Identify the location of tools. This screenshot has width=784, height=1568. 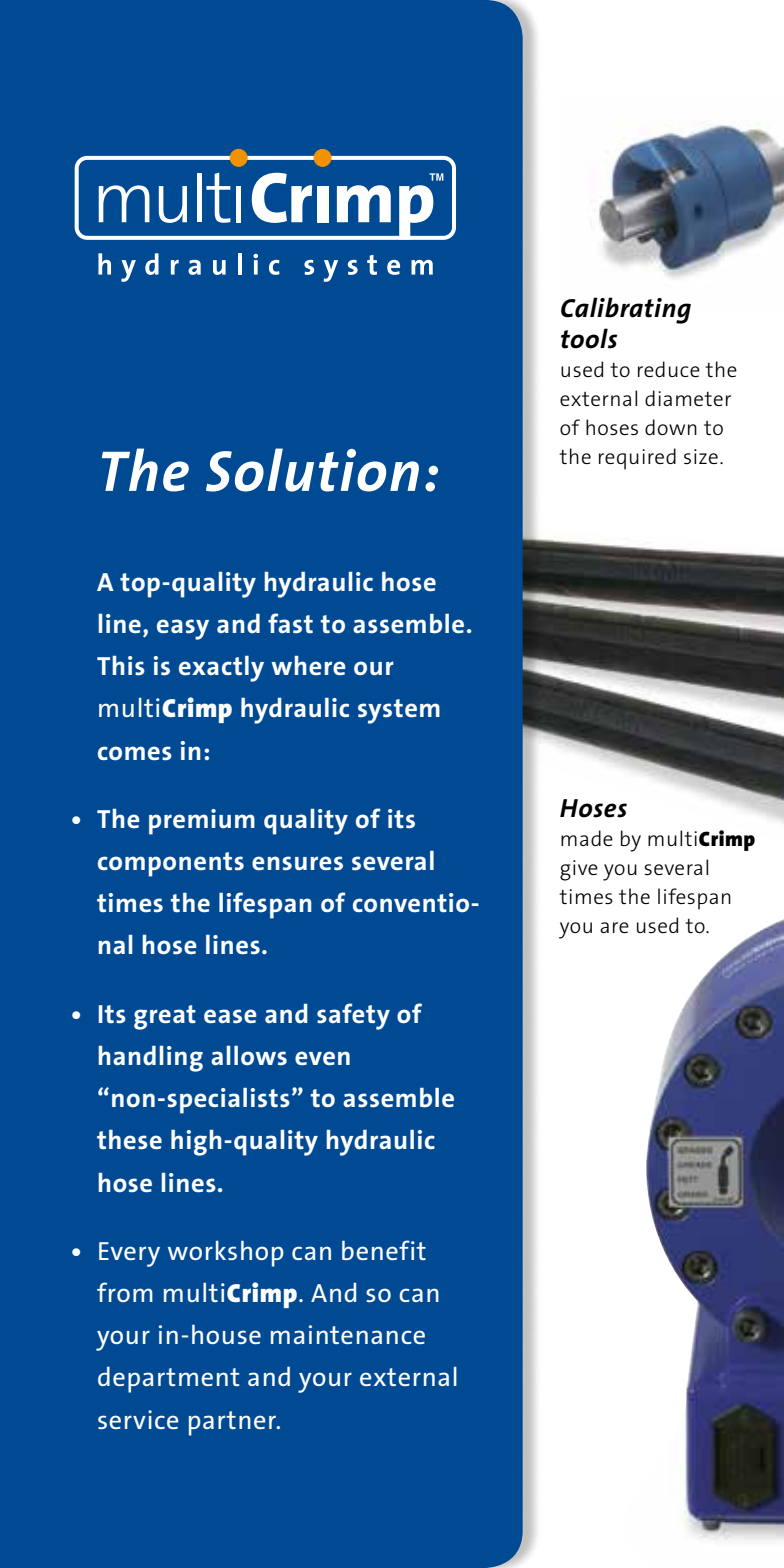
(589, 338).
